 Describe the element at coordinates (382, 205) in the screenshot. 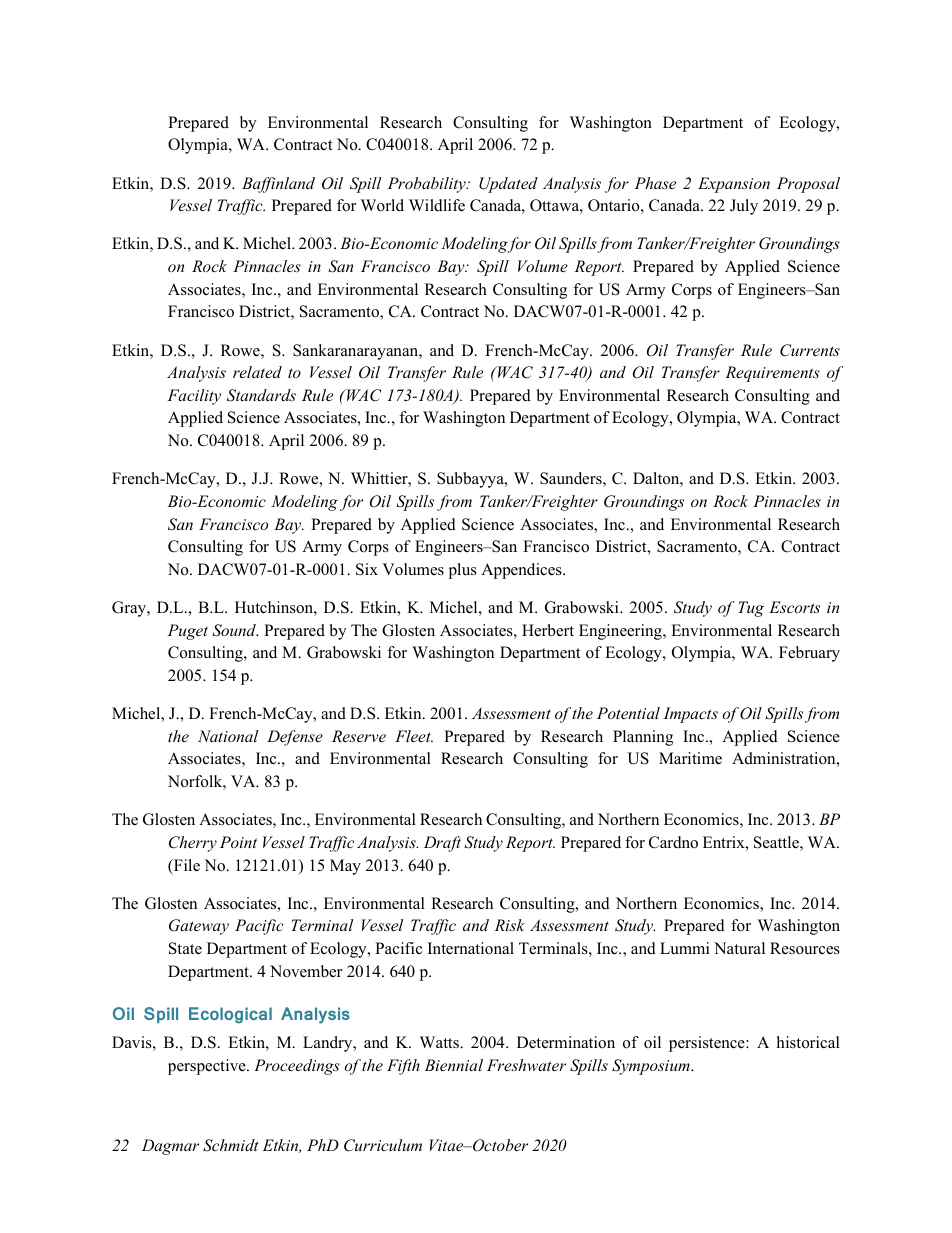

I see `World` at that location.
